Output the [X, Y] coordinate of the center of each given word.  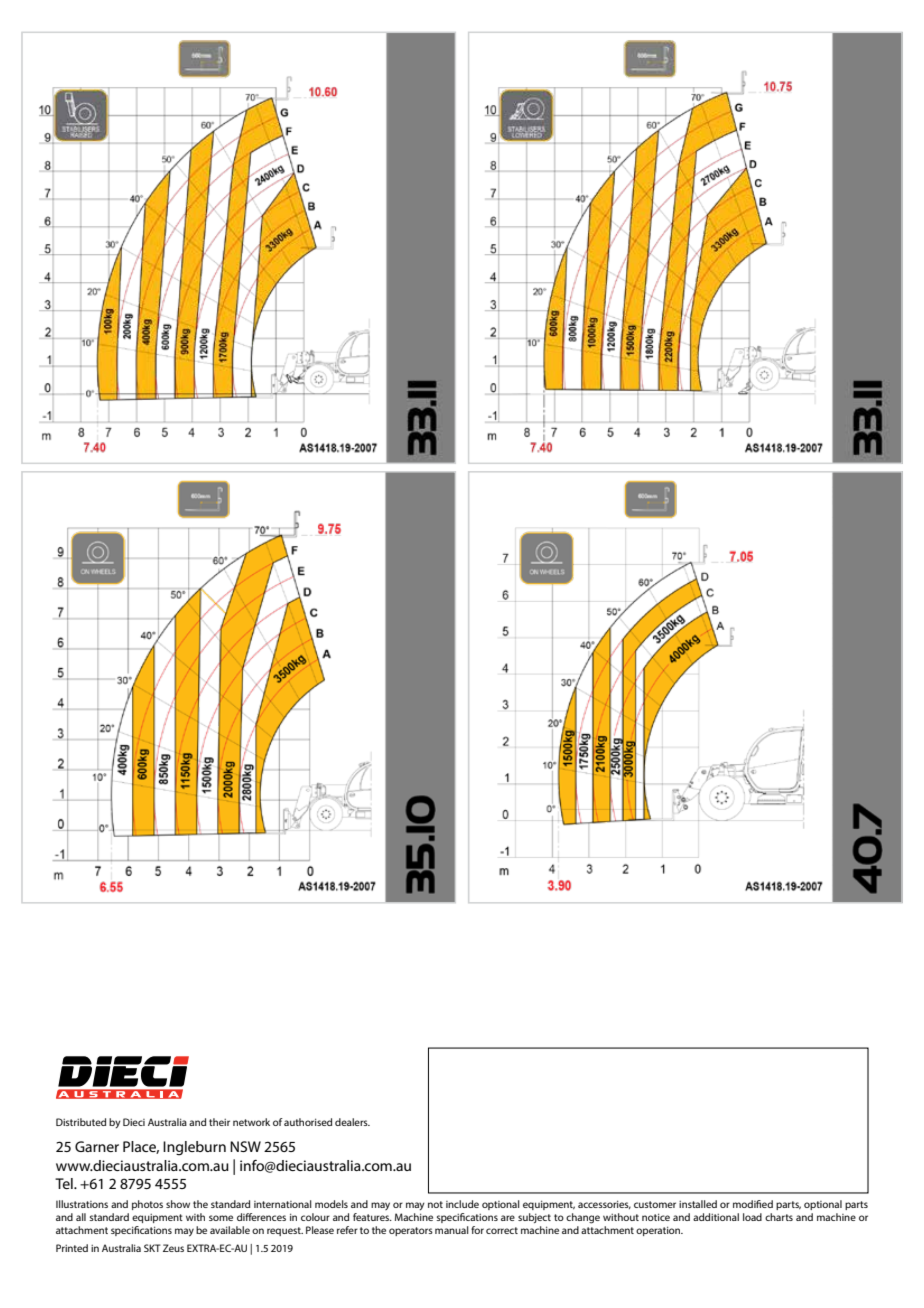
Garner [97, 1146]
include [462, 1204]
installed [698, 1204]
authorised [308, 1122]
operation [659, 1231]
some [221, 1218]
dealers [352, 1122]
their [219, 1122]
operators [411, 1231]
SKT [152, 1248]
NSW [245, 1146]
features [372, 1217]
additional [716, 1217]
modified [753, 1204]
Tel [65, 1183]
